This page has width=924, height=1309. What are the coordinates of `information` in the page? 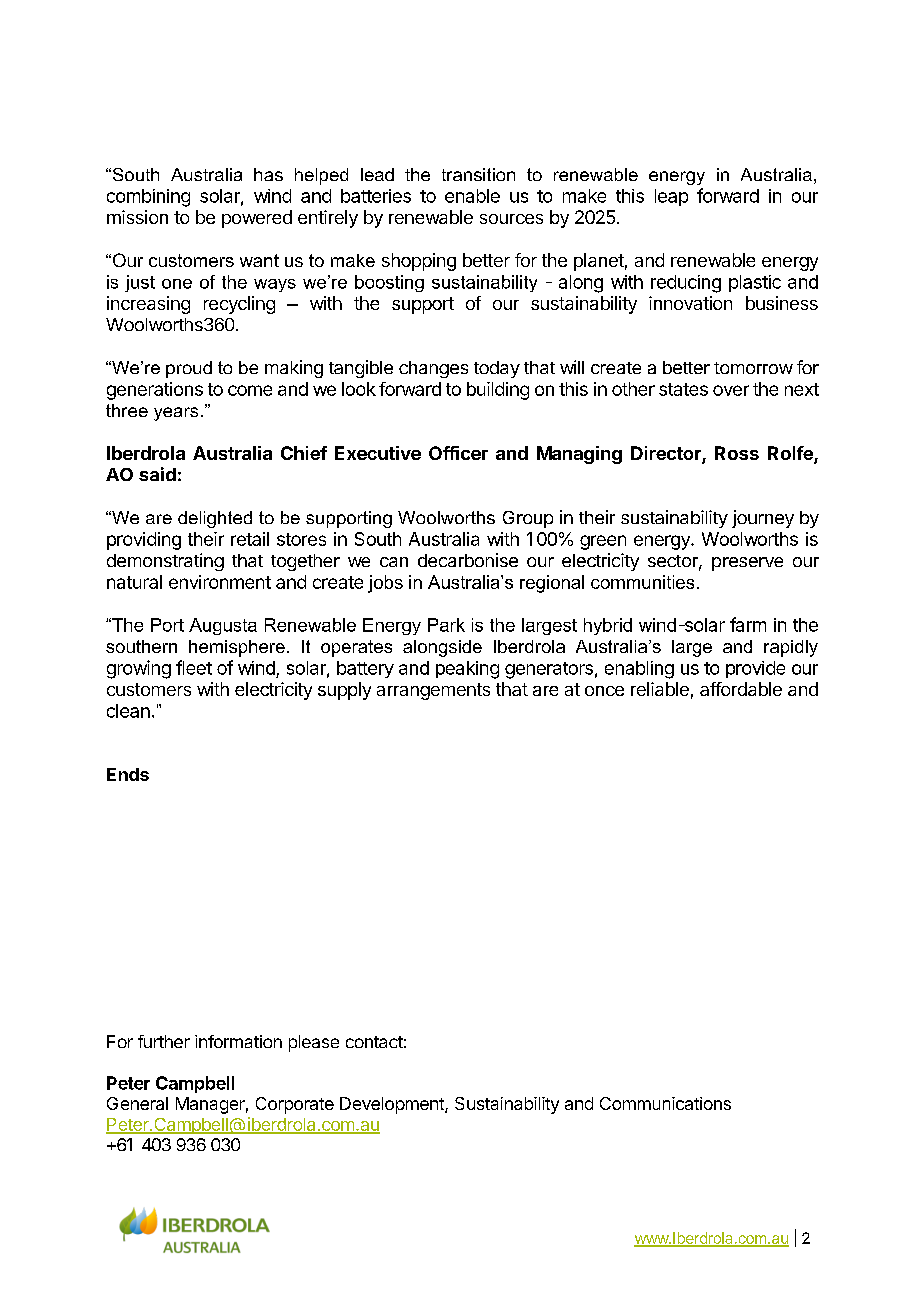 It's located at (238, 1041).
